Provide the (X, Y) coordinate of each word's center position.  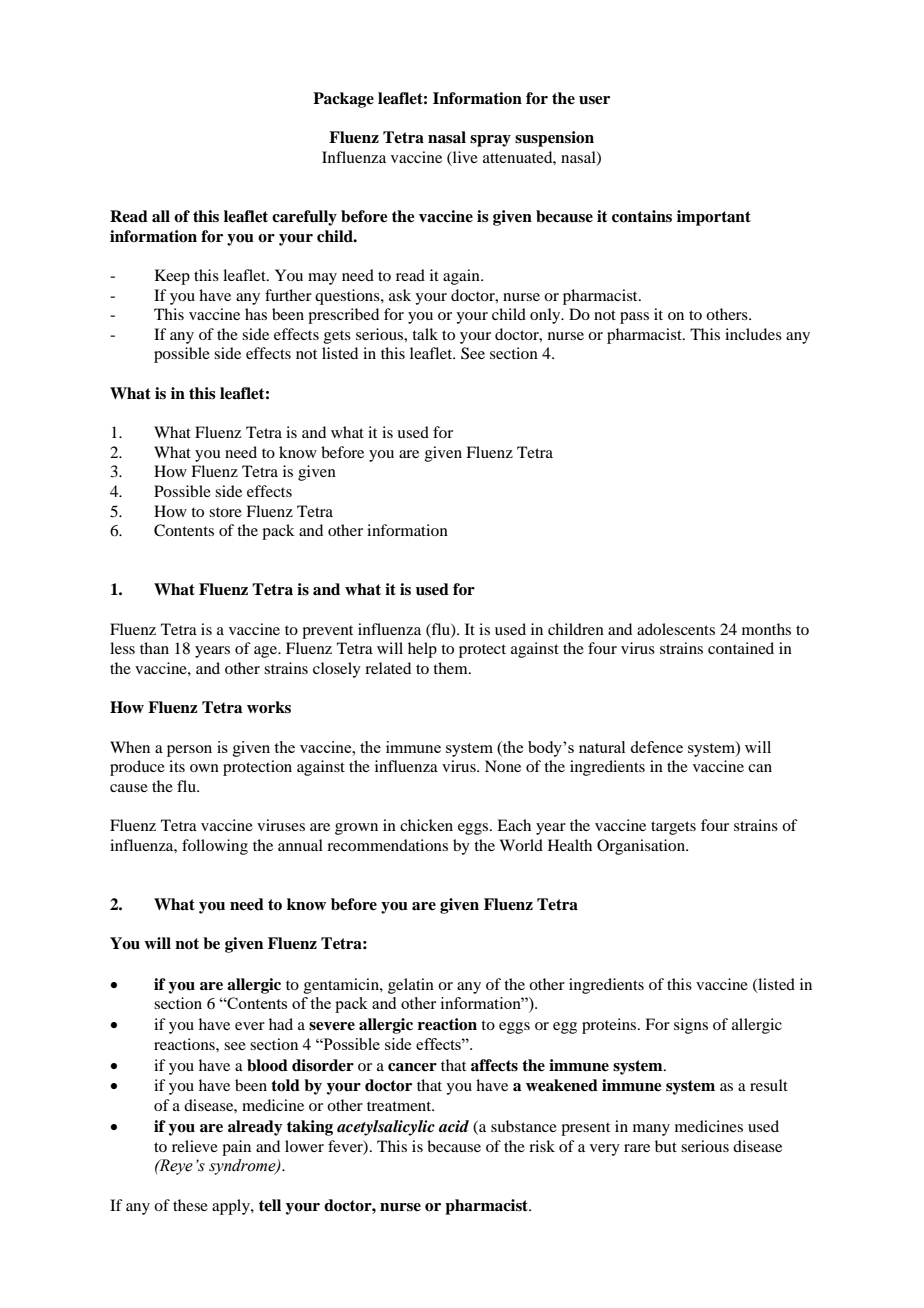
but (666, 1146)
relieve (195, 1146)
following (215, 847)
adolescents (676, 629)
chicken (426, 825)
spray (490, 141)
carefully (304, 218)
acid (454, 1126)
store (225, 512)
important (714, 218)
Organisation (642, 847)
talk (425, 334)
